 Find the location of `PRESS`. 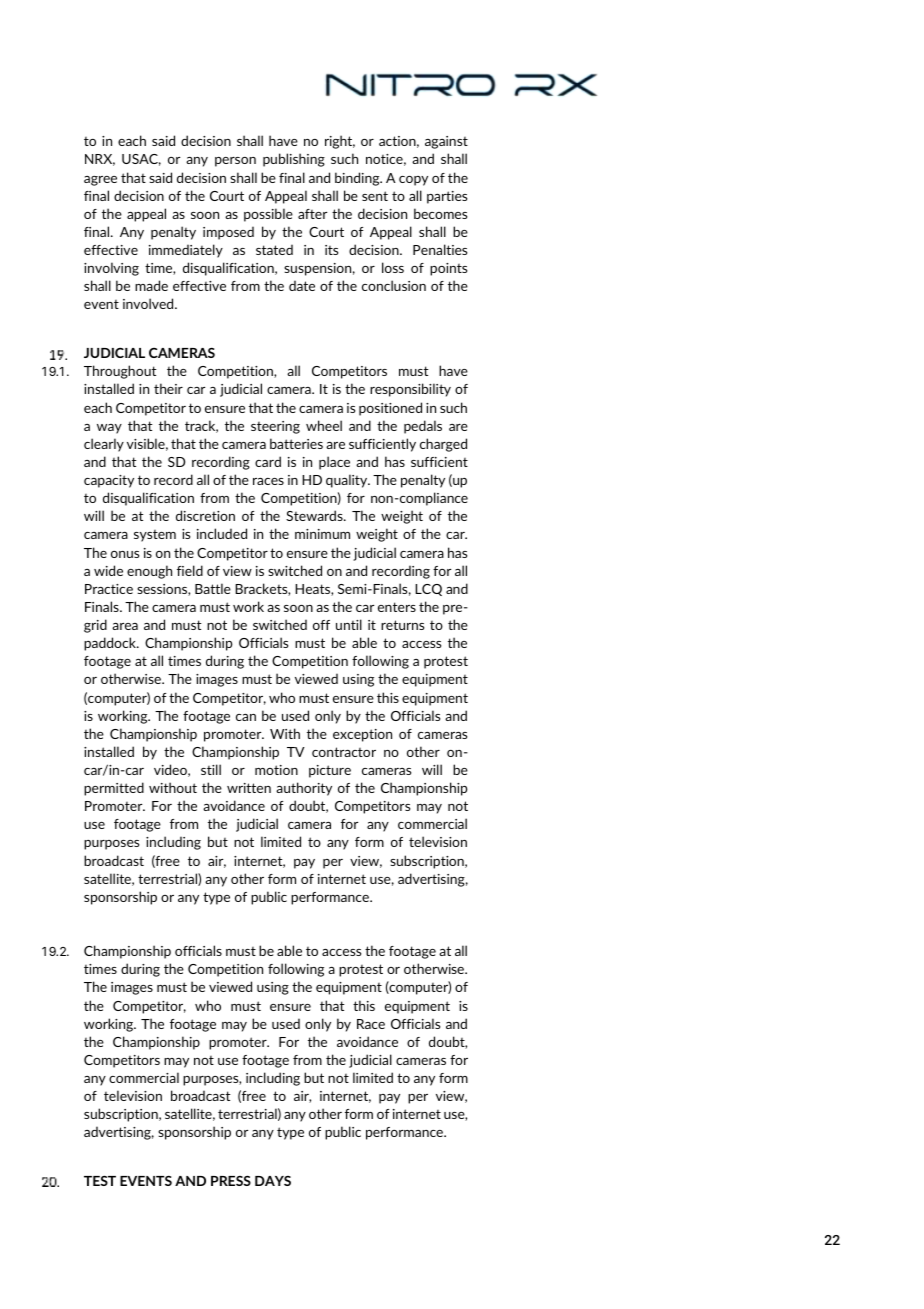

PRESS is located at coordinates (231, 1180).
